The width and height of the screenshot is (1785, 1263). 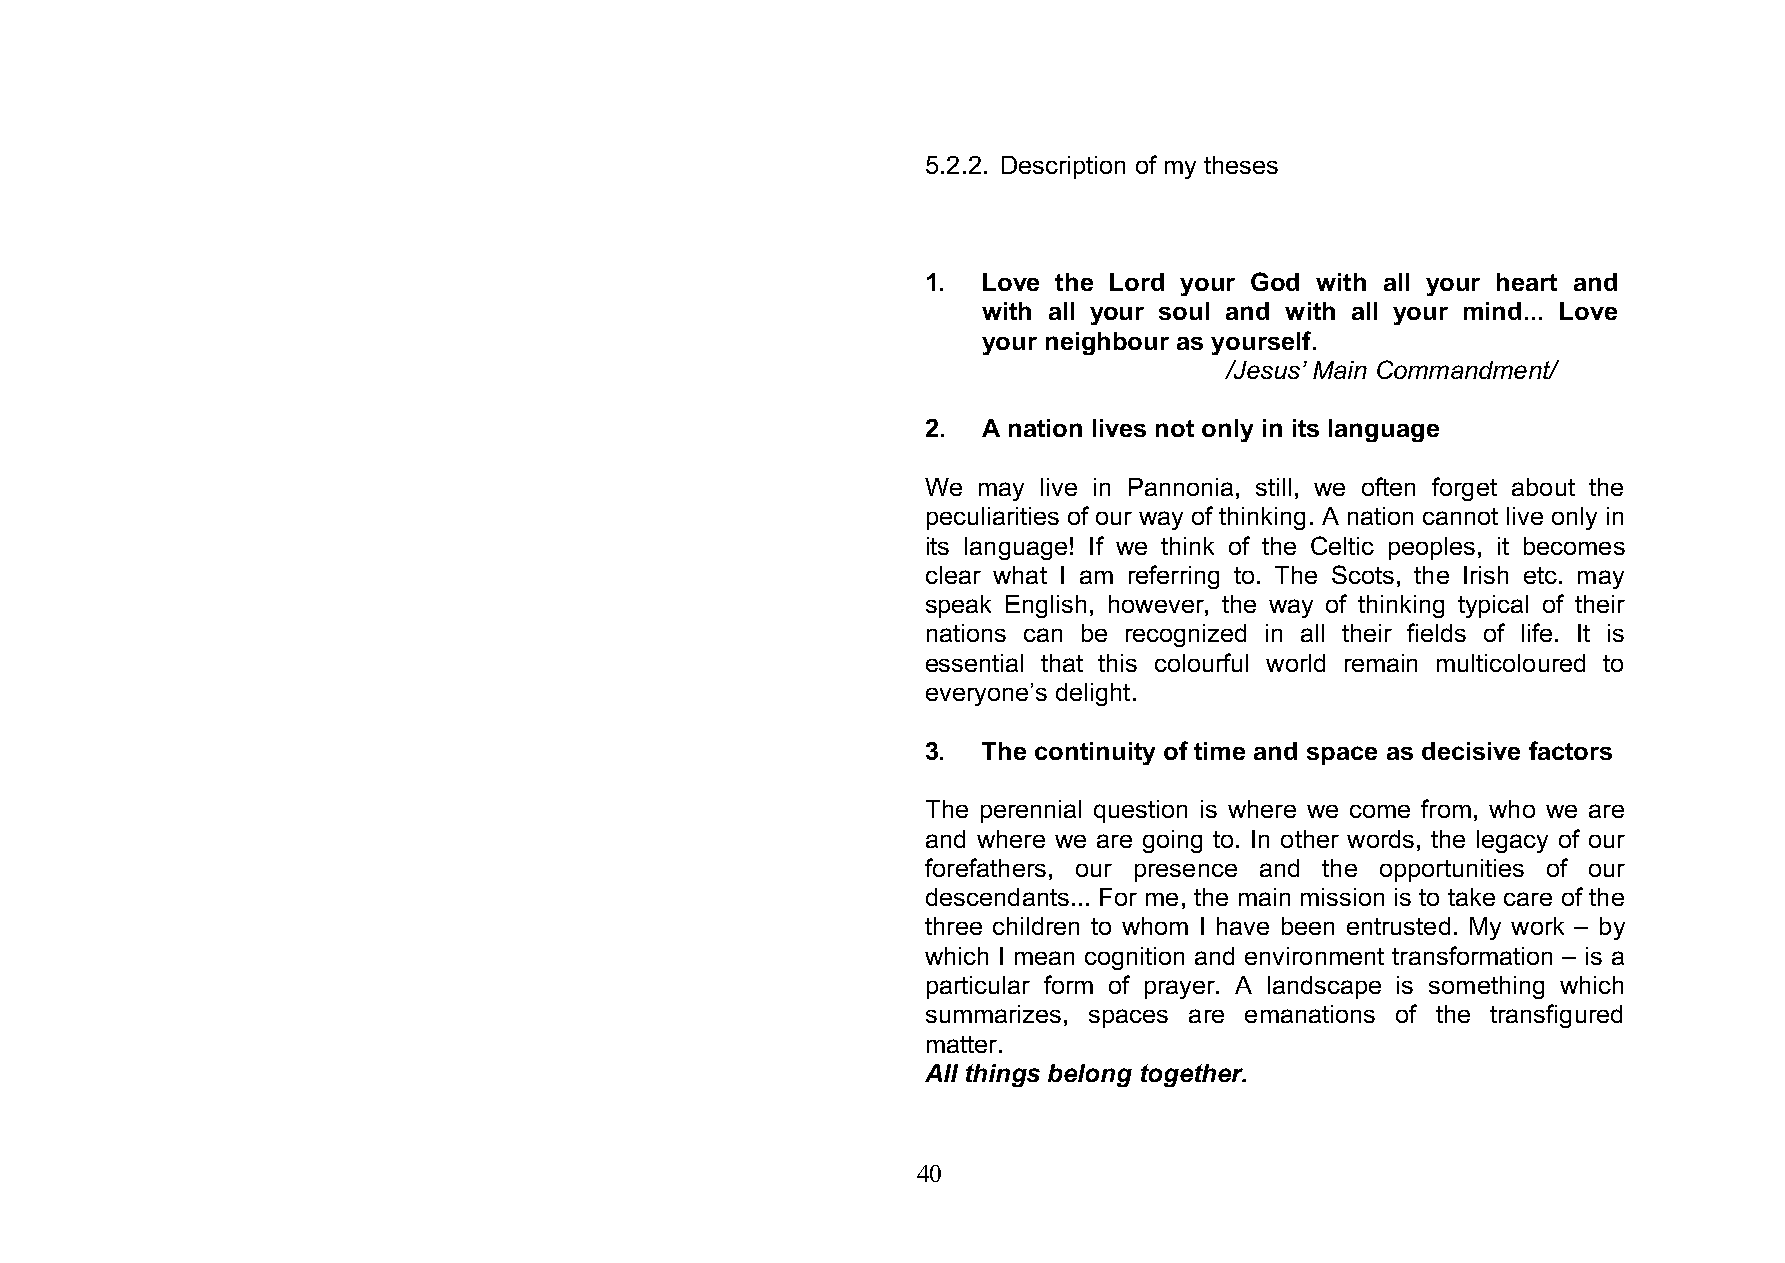 I want to click on peculiarities, so click(x=993, y=518).
